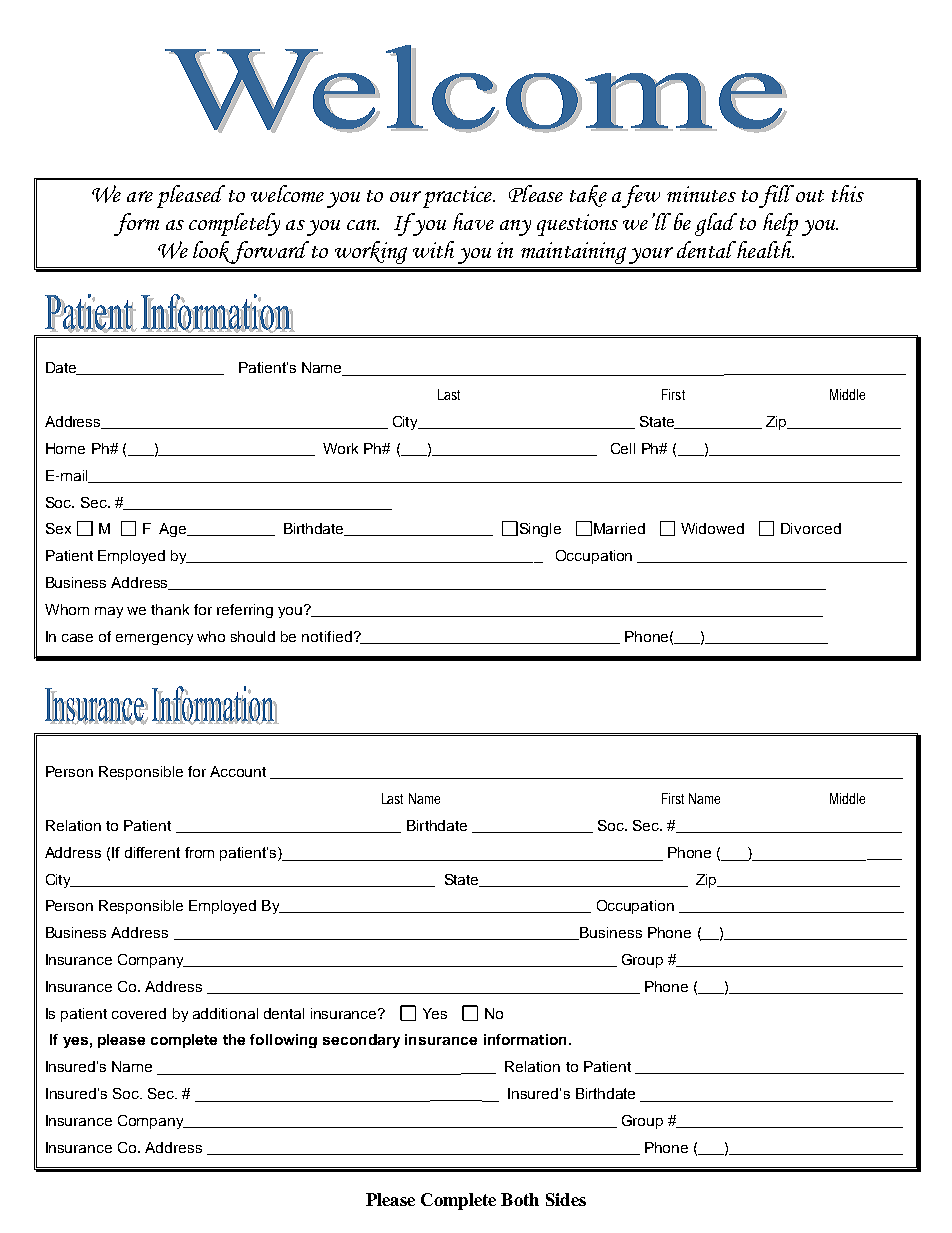  I want to click on have, so click(473, 221).
